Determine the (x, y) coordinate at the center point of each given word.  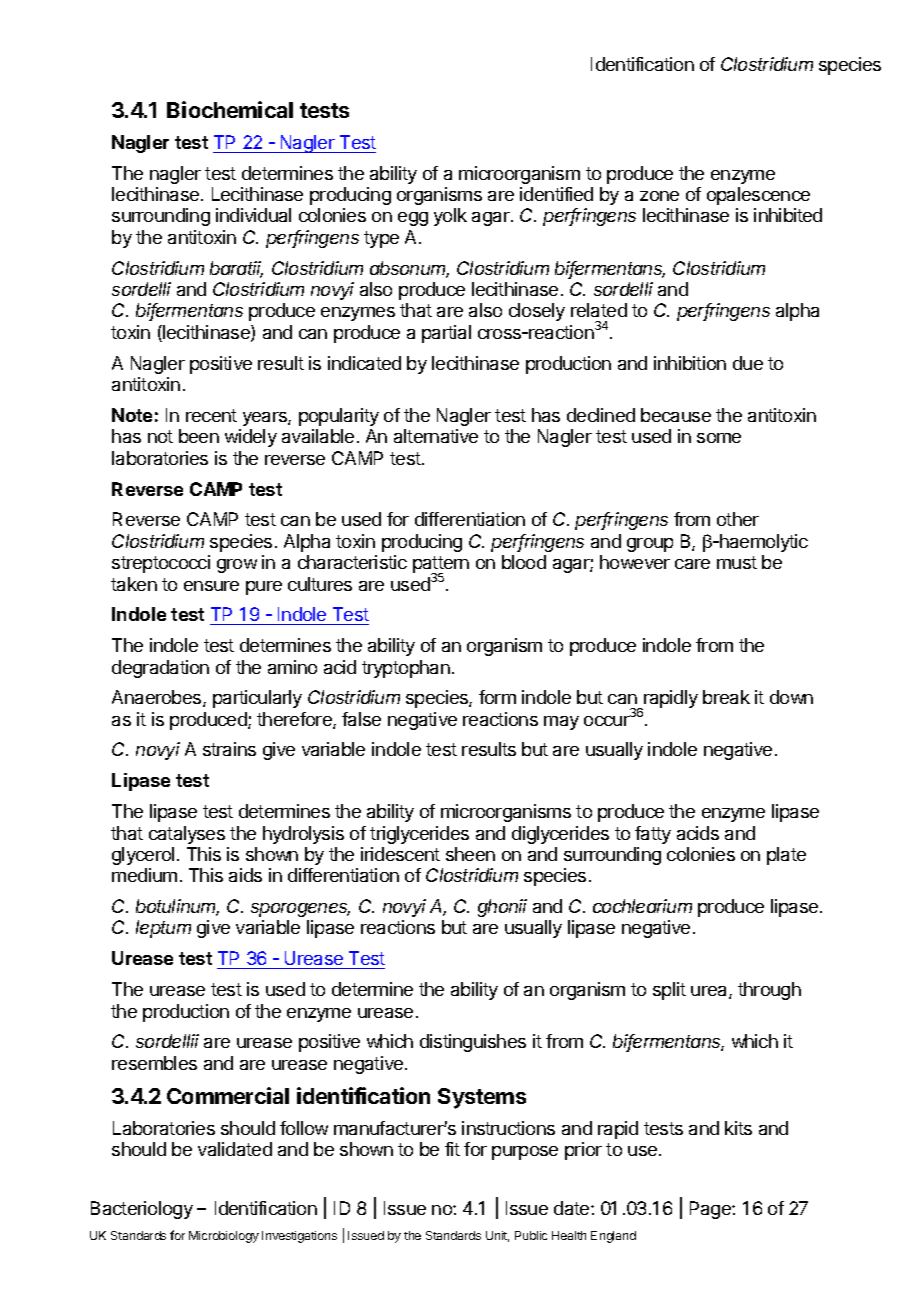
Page (711, 1210)
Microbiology (224, 1237)
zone (659, 196)
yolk (450, 217)
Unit (497, 1236)
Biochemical (230, 109)
